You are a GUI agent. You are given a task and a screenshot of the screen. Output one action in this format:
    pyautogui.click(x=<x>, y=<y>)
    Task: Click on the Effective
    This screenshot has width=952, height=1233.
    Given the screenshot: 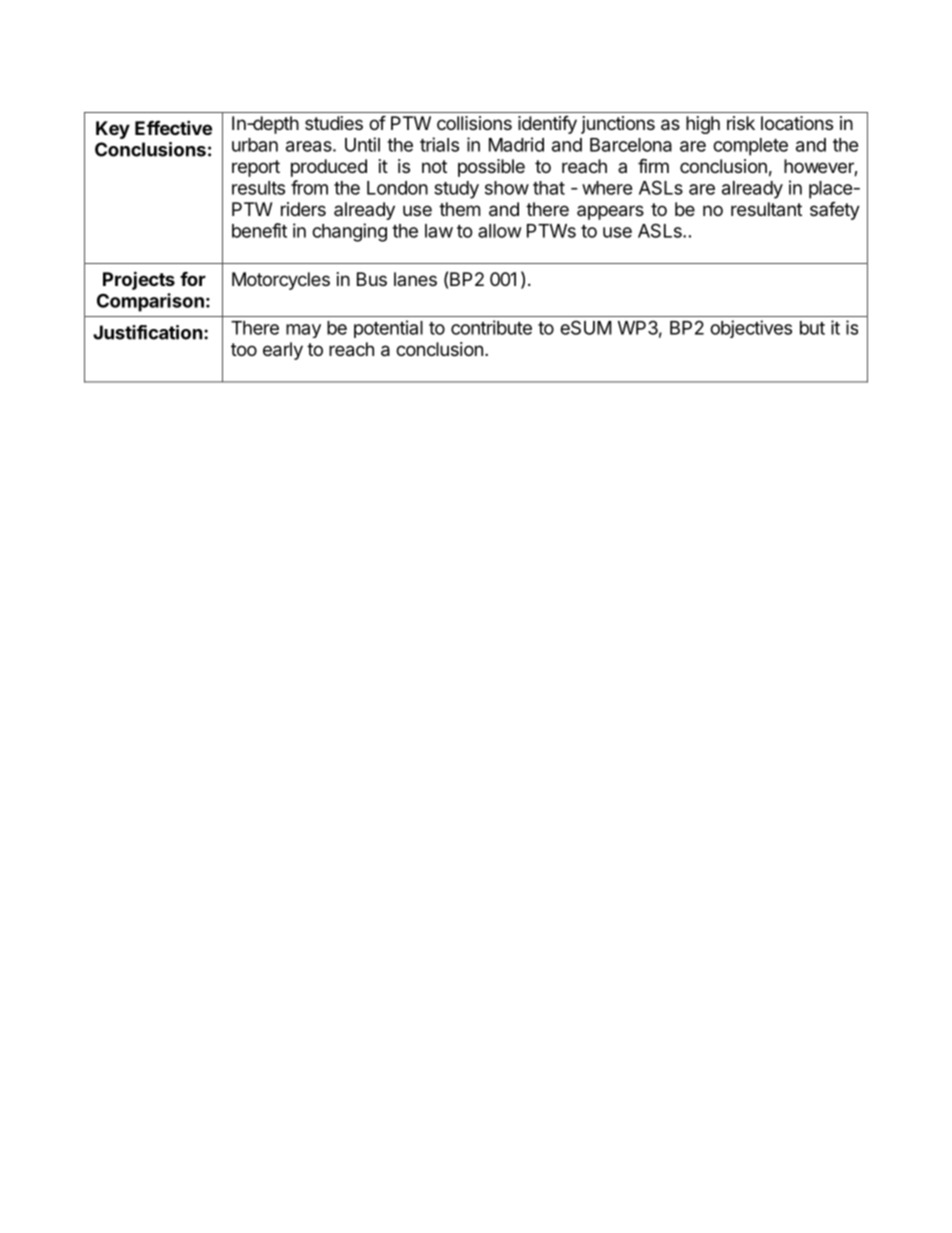 What is the action you would take?
    pyautogui.click(x=173, y=127)
